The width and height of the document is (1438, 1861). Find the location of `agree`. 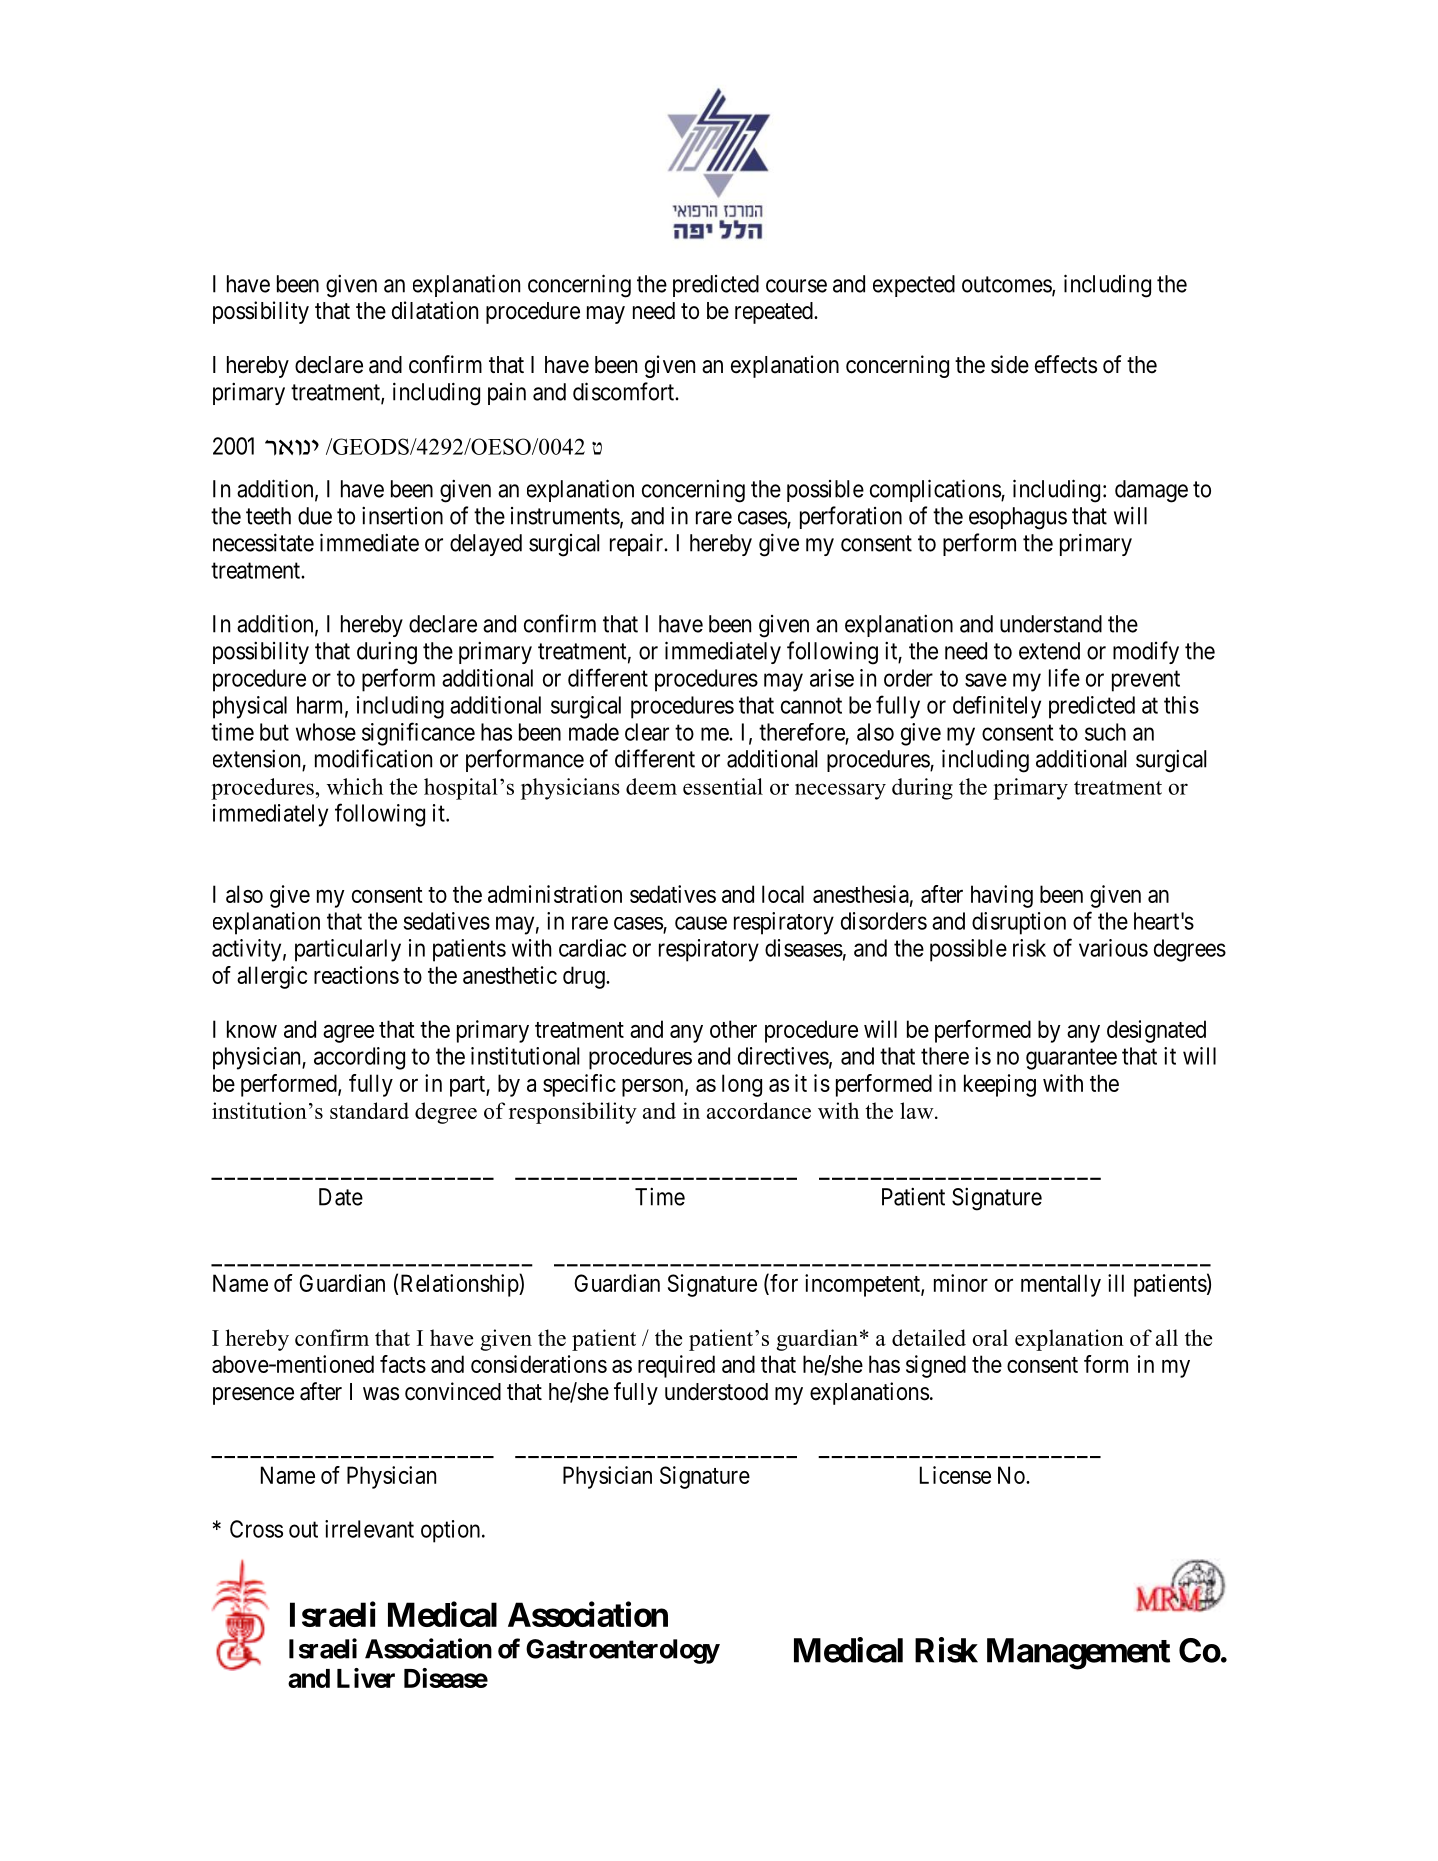

agree is located at coordinates (348, 1034).
